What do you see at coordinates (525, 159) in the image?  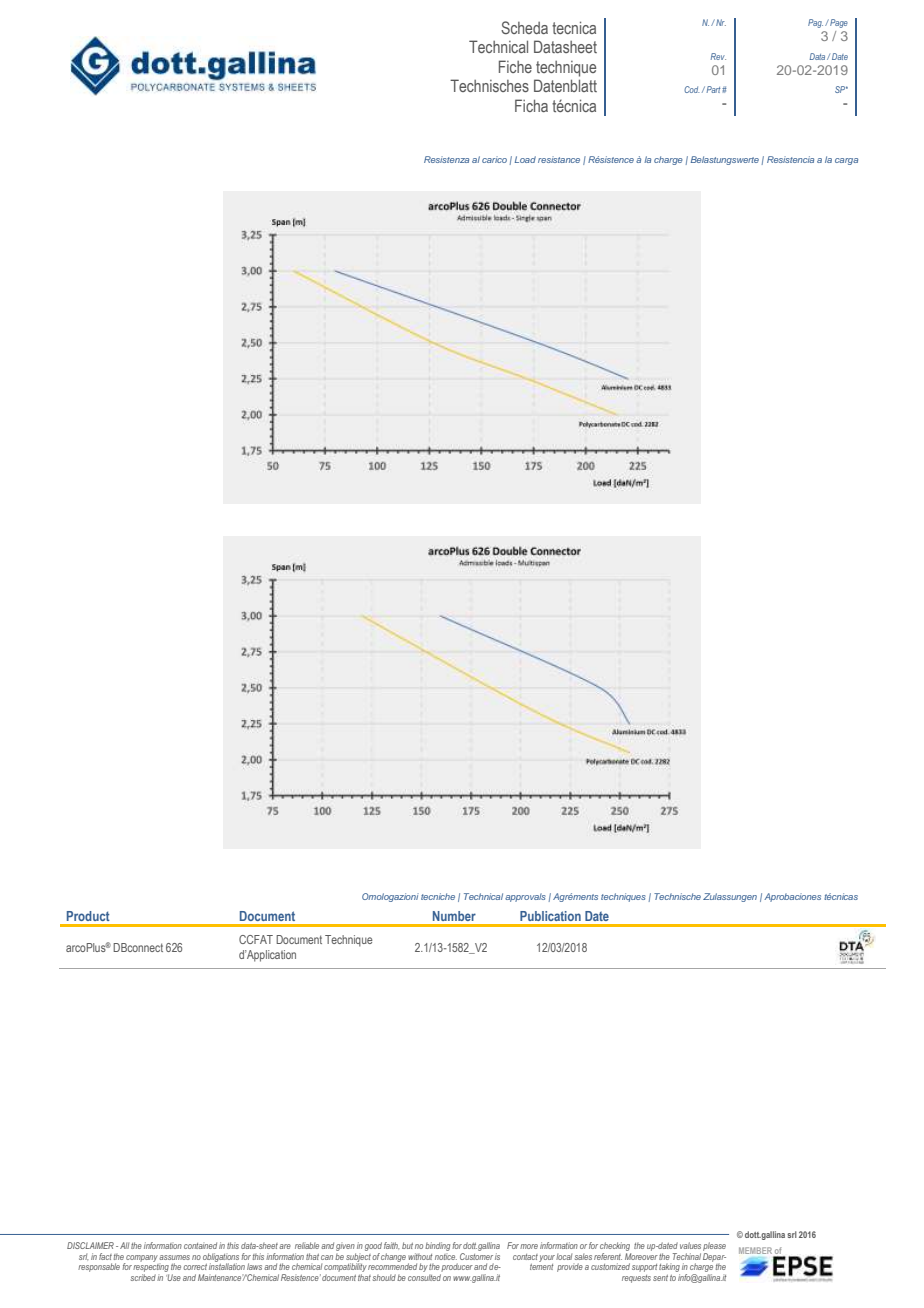 I see `Load` at bounding box center [525, 159].
